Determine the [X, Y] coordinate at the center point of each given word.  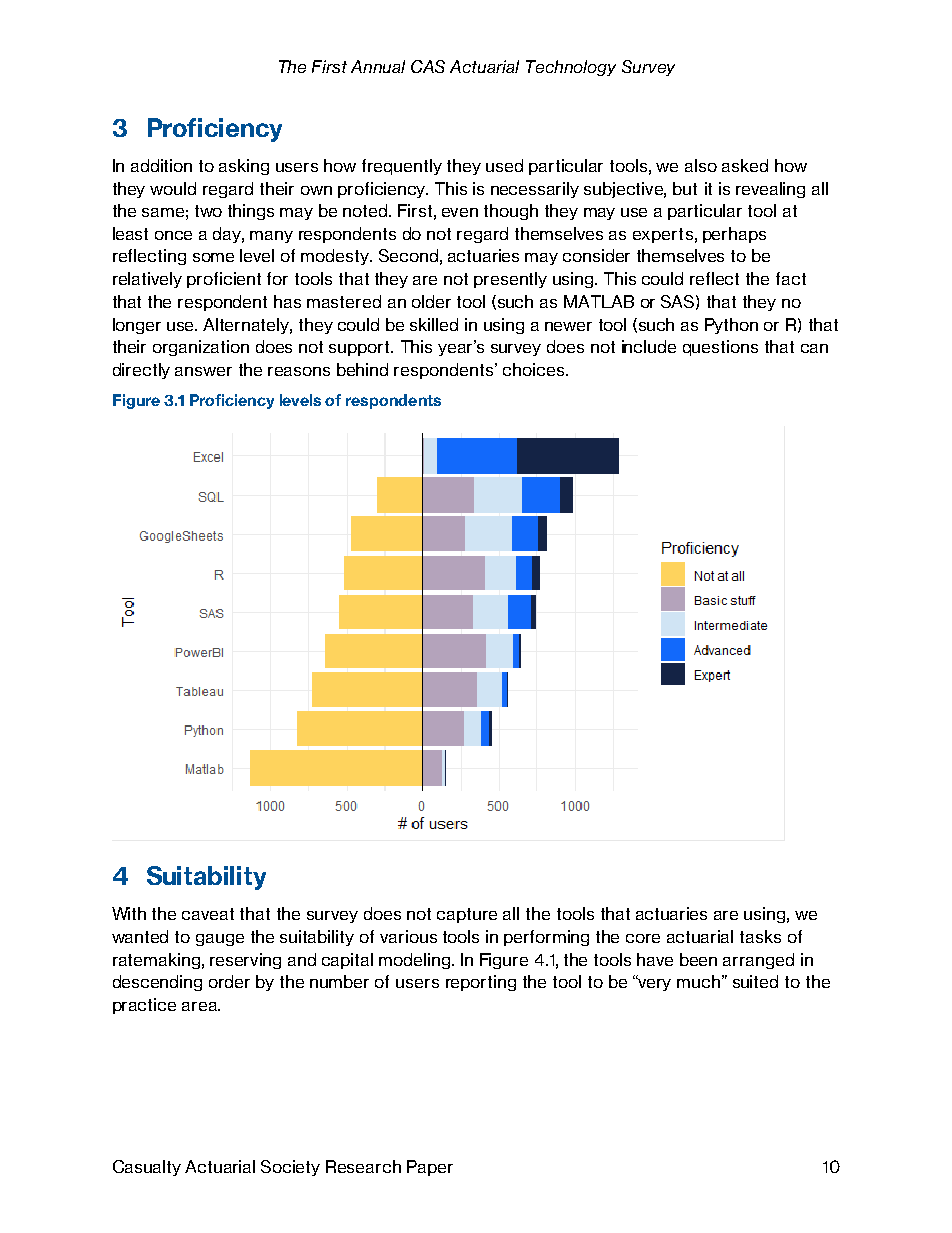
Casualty [147, 1168]
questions [720, 348]
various [408, 936]
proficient [224, 280]
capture [467, 915]
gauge [220, 940]
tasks [760, 936]
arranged [758, 961]
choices [533, 369]
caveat [208, 914]
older [431, 301]
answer [203, 371]
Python [731, 326]
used [504, 165]
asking [244, 167]
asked [745, 165]
